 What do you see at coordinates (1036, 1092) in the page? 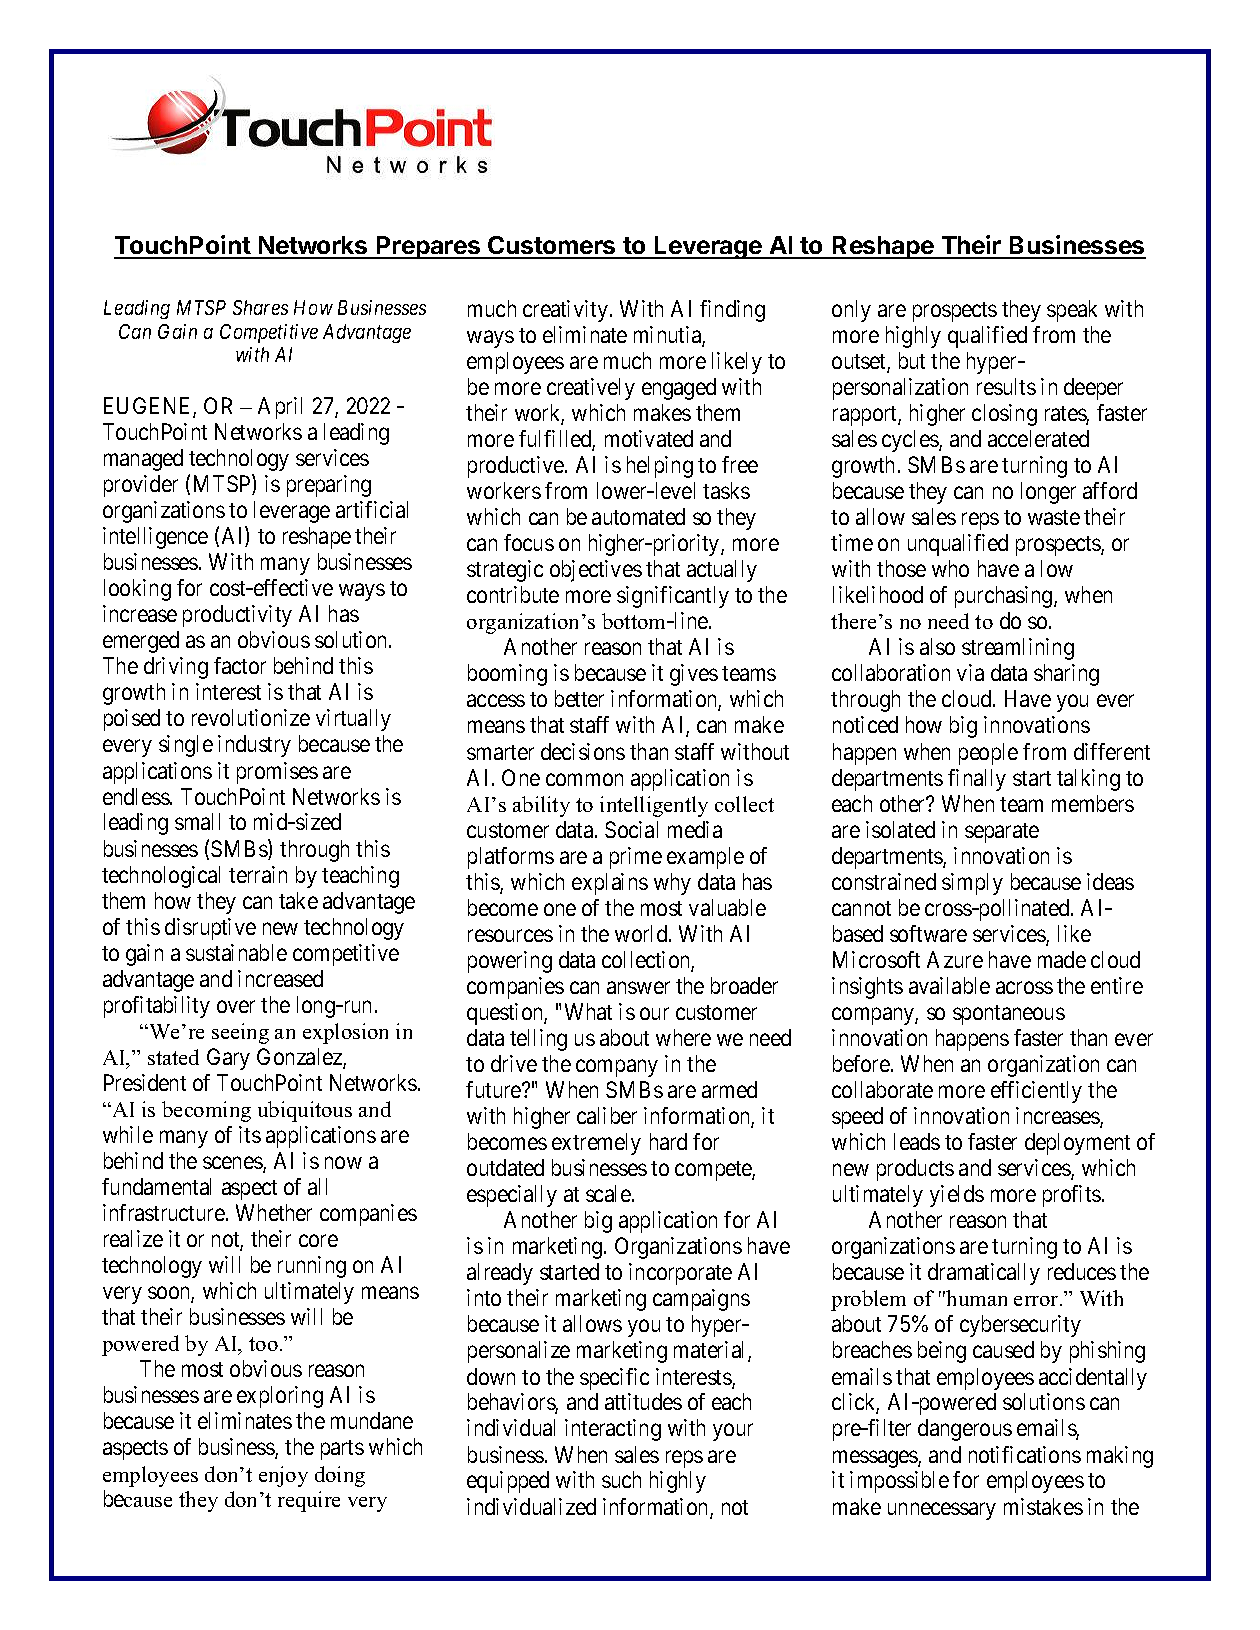
I see `efficiently` at bounding box center [1036, 1092].
